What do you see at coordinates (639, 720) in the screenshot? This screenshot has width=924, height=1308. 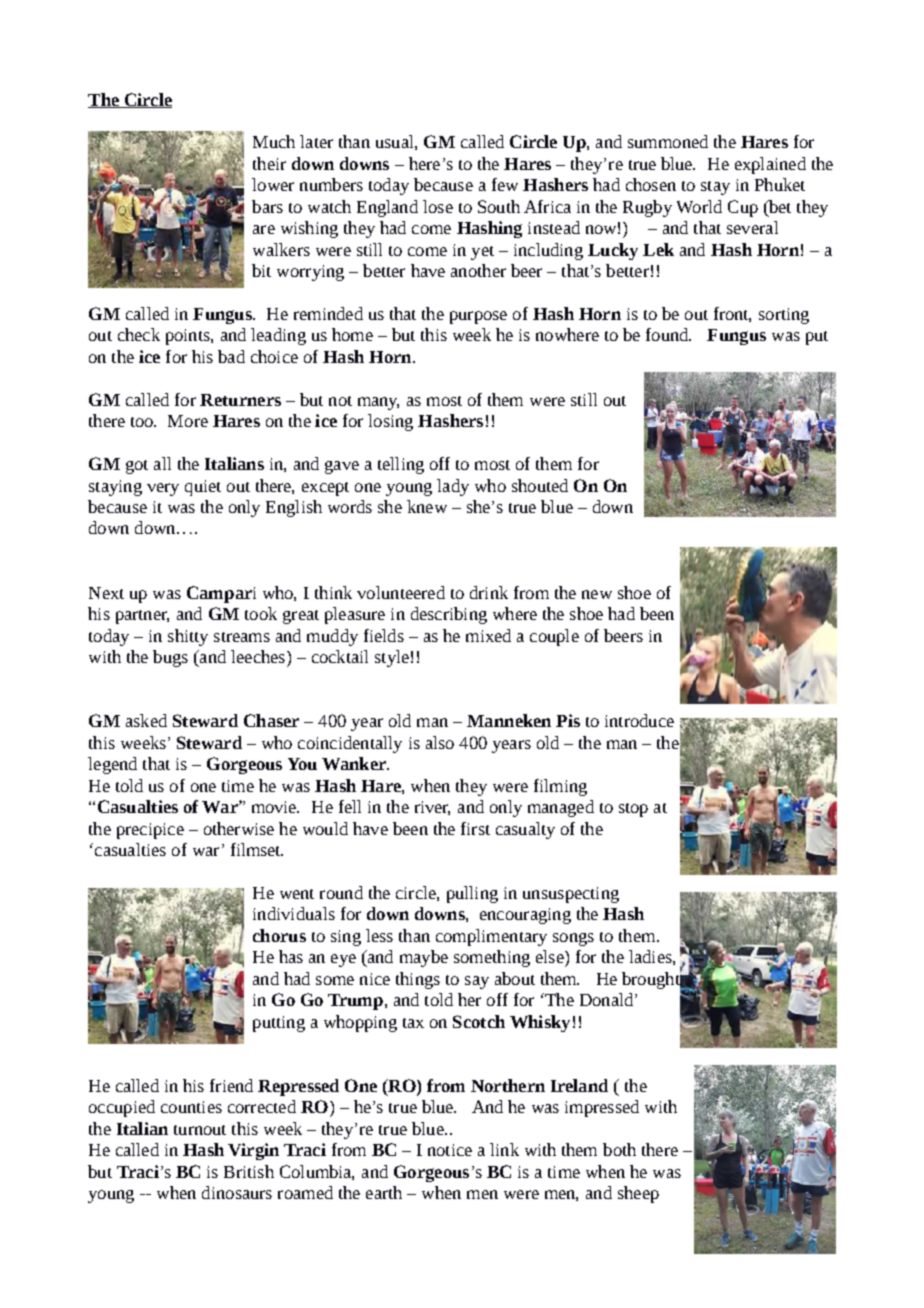 I see `introduce` at bounding box center [639, 720].
